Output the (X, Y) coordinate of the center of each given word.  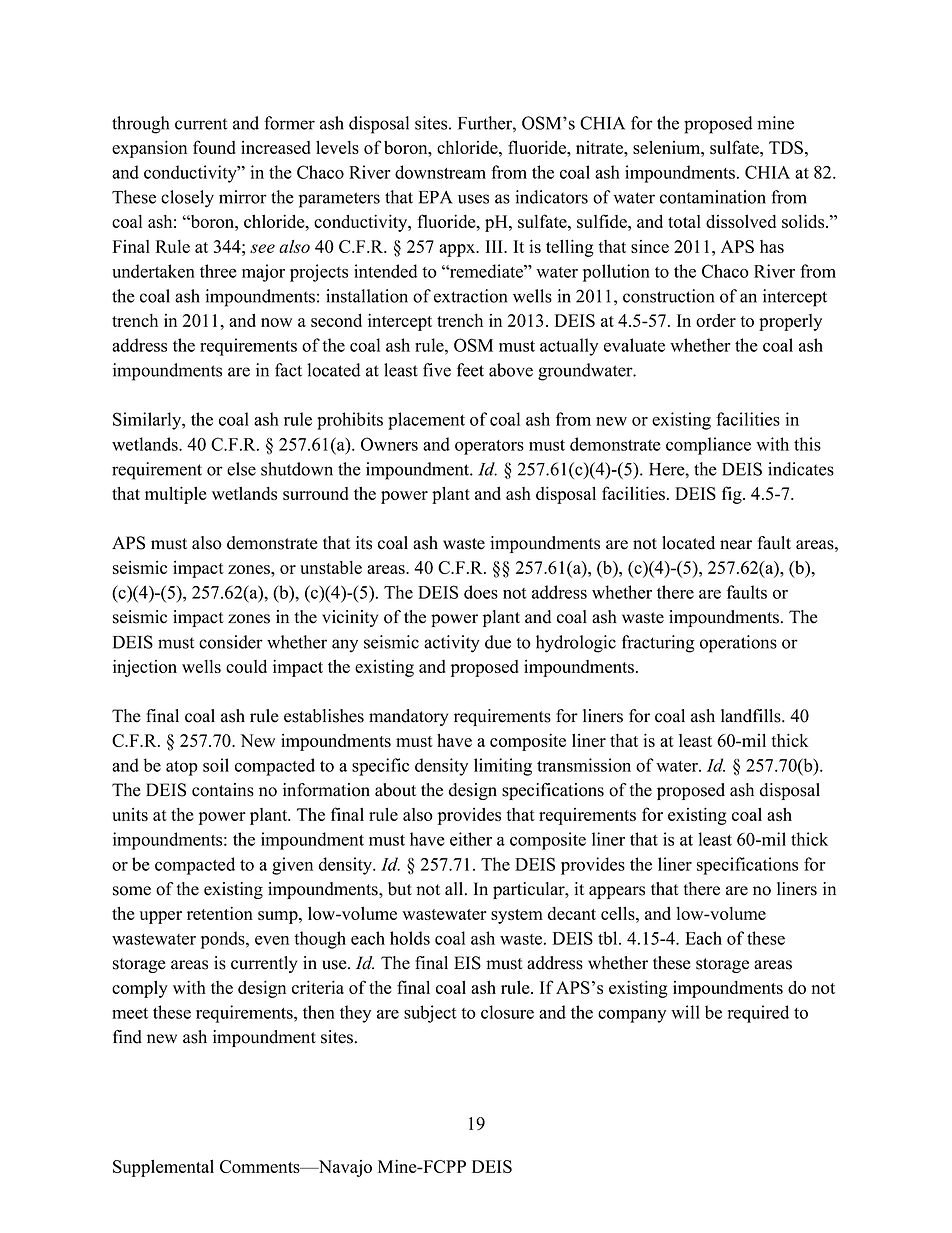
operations (738, 644)
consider (231, 642)
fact (288, 370)
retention (220, 913)
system (517, 916)
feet (470, 370)
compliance (708, 446)
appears (617, 892)
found (214, 147)
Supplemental (163, 1168)
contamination (713, 197)
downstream (440, 172)
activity (452, 644)
